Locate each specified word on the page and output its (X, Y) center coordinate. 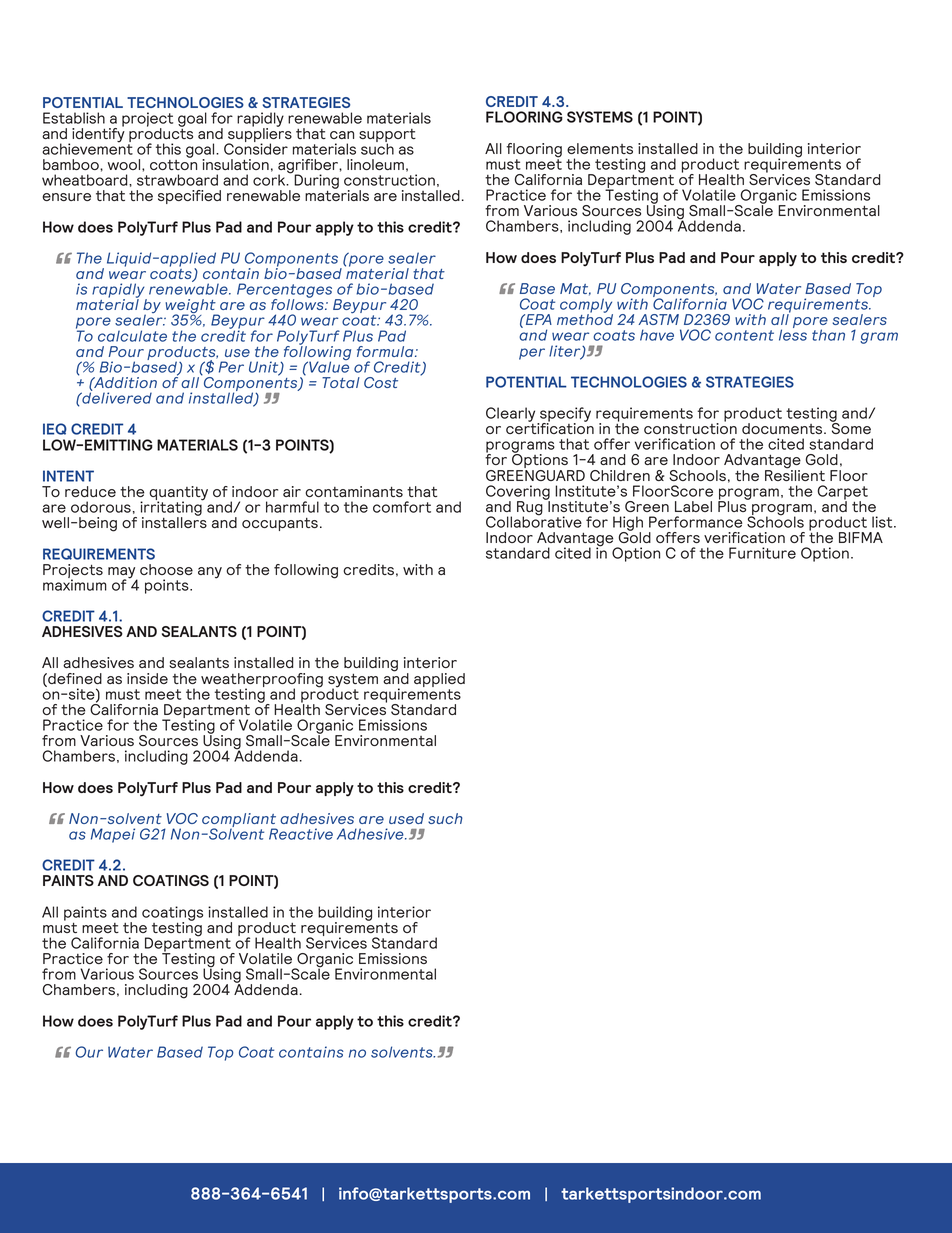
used (406, 818)
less (793, 334)
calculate (132, 336)
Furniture (762, 553)
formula (386, 351)
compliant (240, 821)
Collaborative (534, 521)
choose (166, 569)
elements (600, 148)
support (387, 137)
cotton (173, 163)
